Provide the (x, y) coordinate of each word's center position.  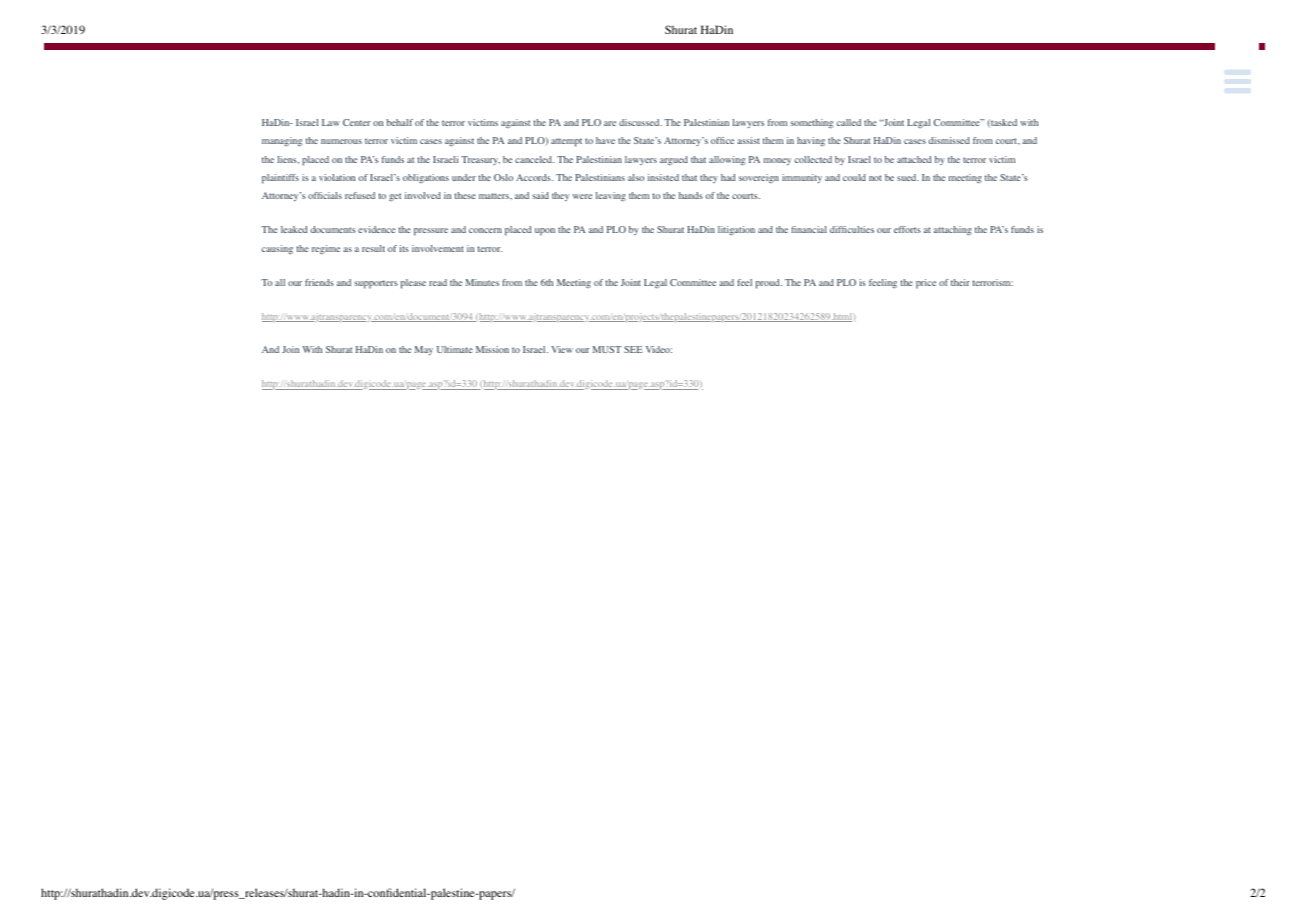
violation (337, 177)
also (636, 177)
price (926, 284)
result (373, 248)
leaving (611, 196)
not (875, 178)
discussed (640, 122)
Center (357, 122)
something (812, 124)
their (960, 282)
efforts (907, 229)
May (424, 350)
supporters (376, 284)
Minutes (482, 282)
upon (545, 232)
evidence (376, 229)
